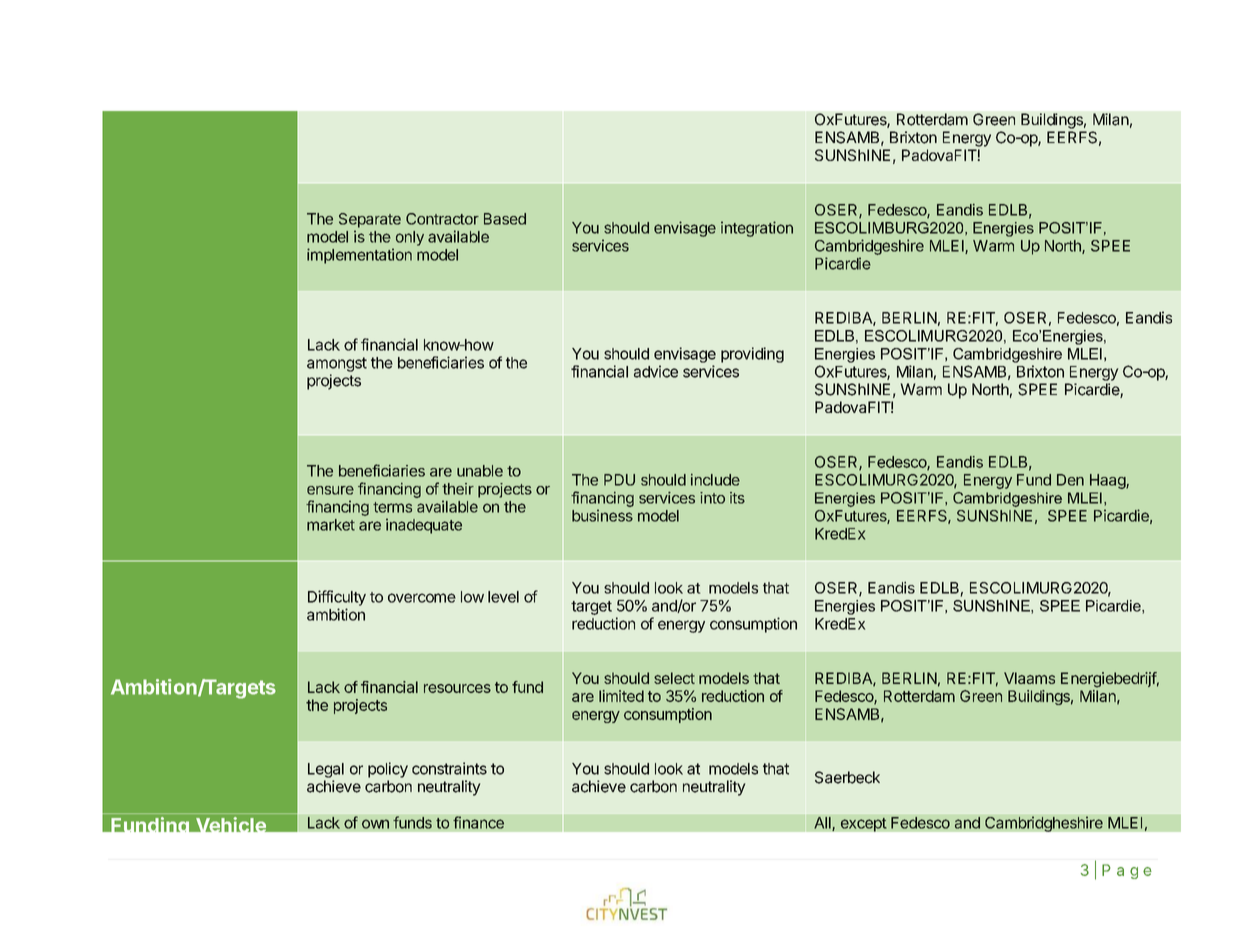 This screenshot has width=1233, height=952. I want to click on inadequate, so click(424, 526).
